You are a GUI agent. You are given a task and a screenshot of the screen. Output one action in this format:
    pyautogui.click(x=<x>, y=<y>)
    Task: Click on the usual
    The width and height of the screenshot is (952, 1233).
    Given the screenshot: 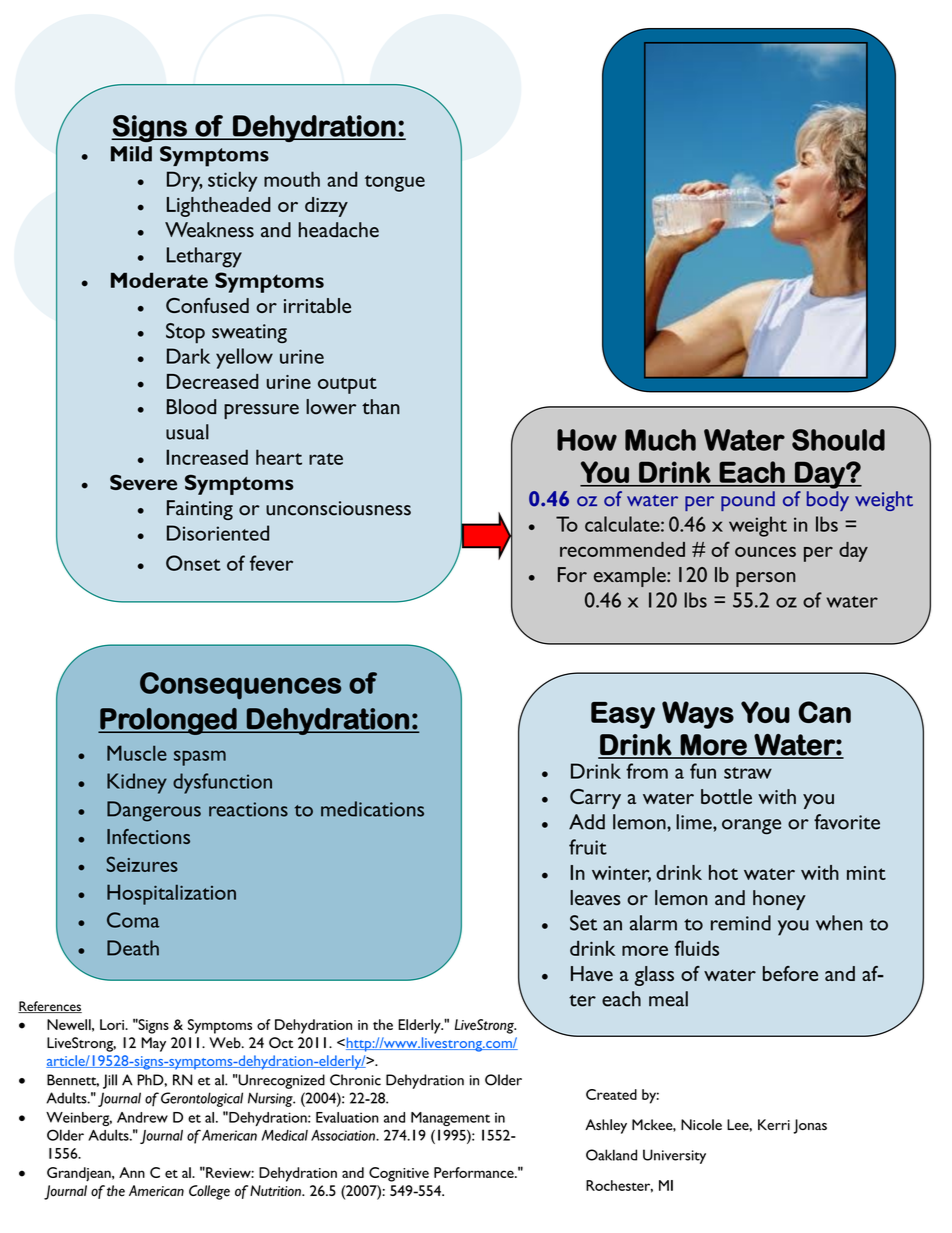 What is the action you would take?
    pyautogui.click(x=187, y=432)
